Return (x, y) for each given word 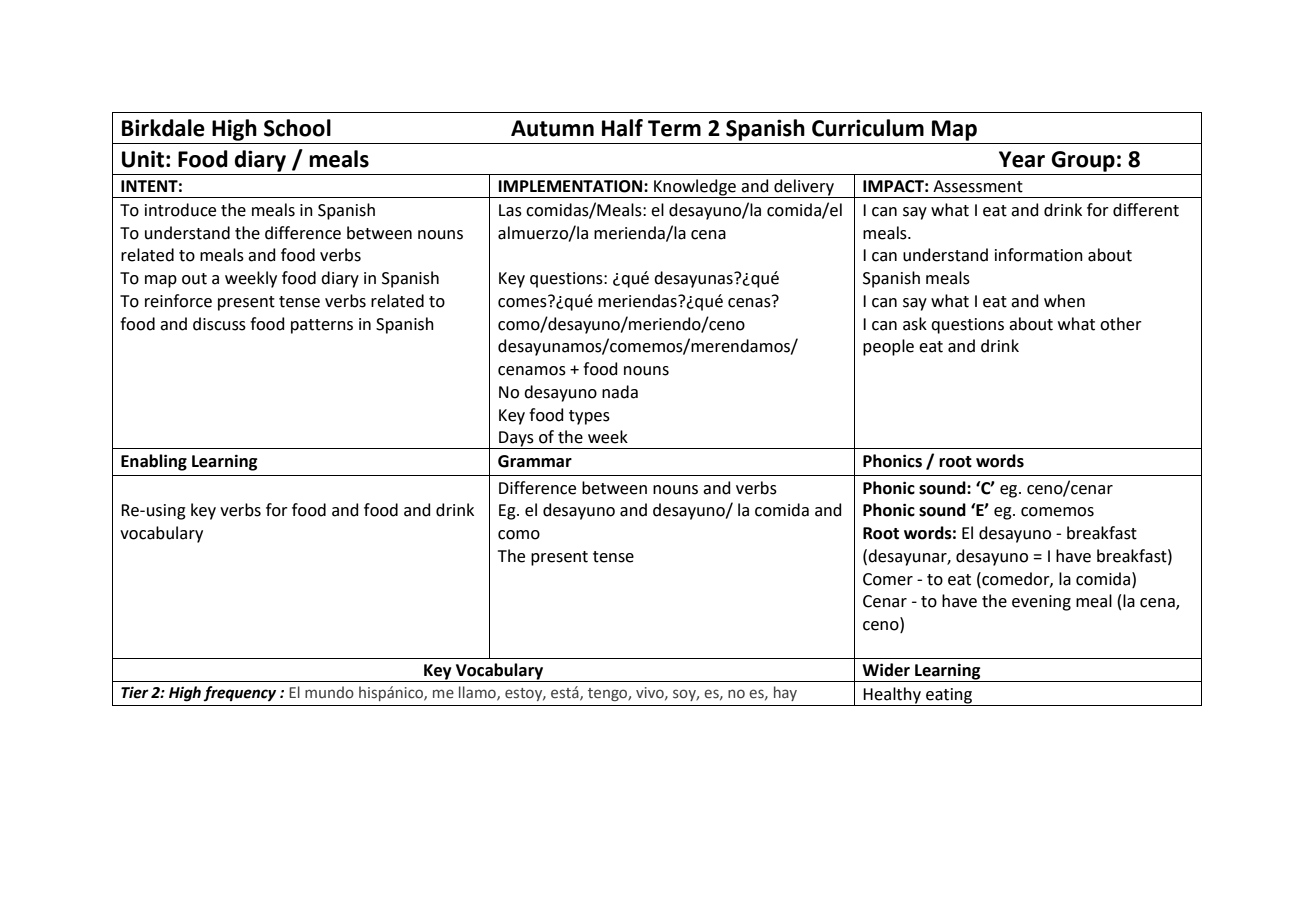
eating (949, 697)
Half (622, 128)
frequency (239, 694)
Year (1022, 159)
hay (785, 693)
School (297, 128)
